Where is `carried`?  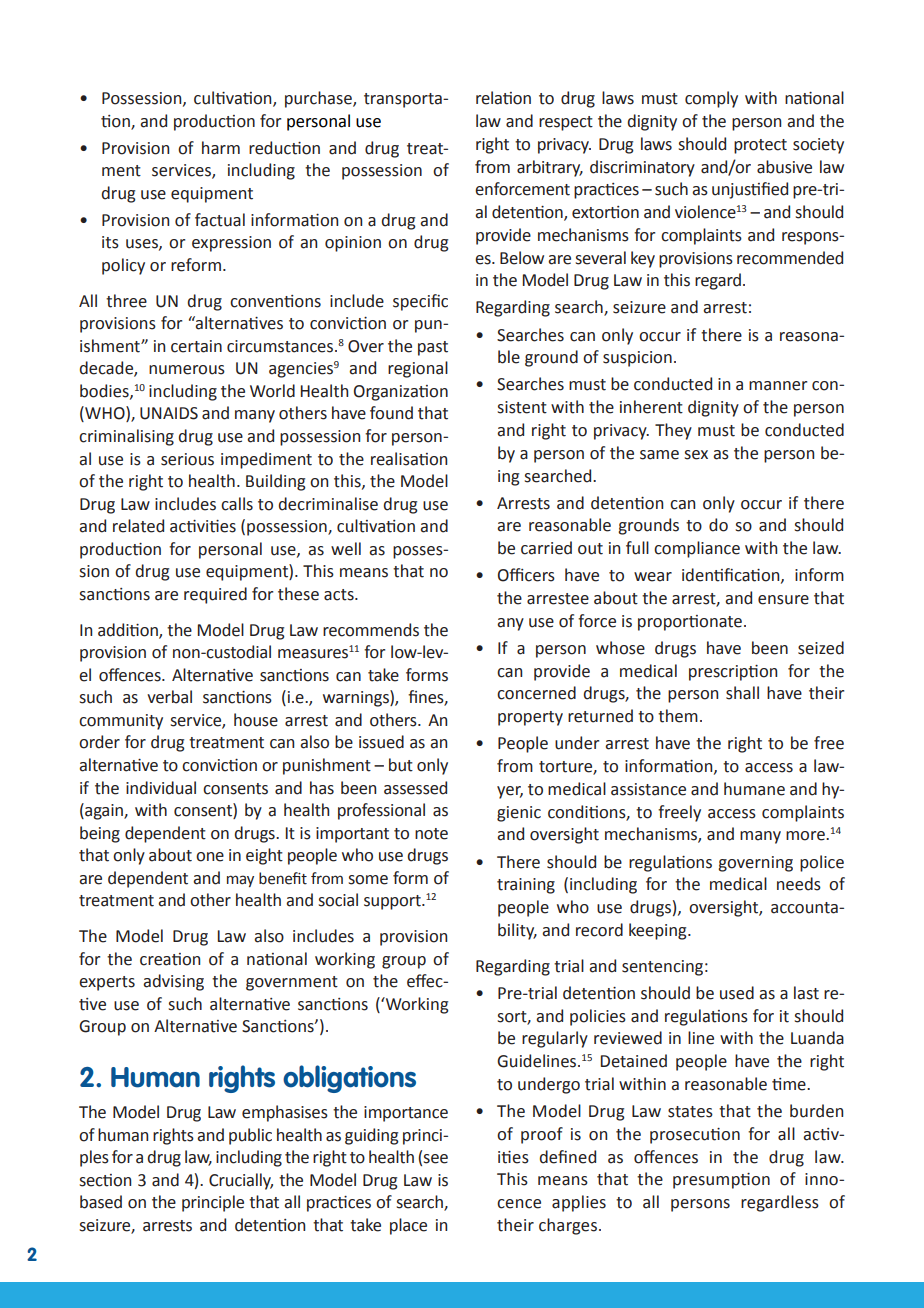 carried is located at coordinates (546, 548).
